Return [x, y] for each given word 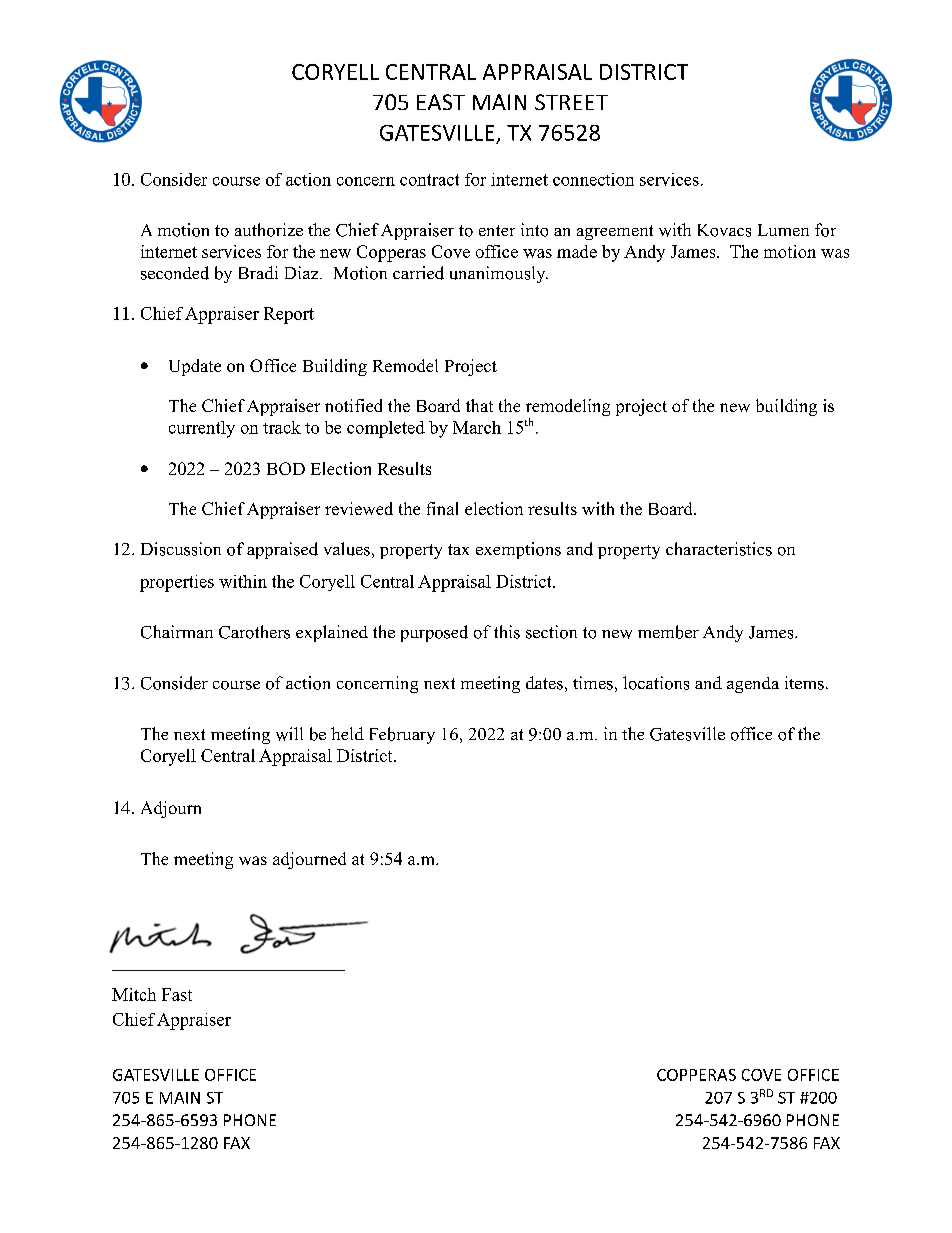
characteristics [719, 549]
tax [458, 549]
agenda [753, 685]
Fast [177, 994]
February [402, 735]
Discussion [181, 549]
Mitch [134, 994]
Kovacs [724, 230]
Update [195, 367]
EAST [441, 102]
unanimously [499, 274]
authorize [269, 230]
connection [593, 179]
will [289, 734]
